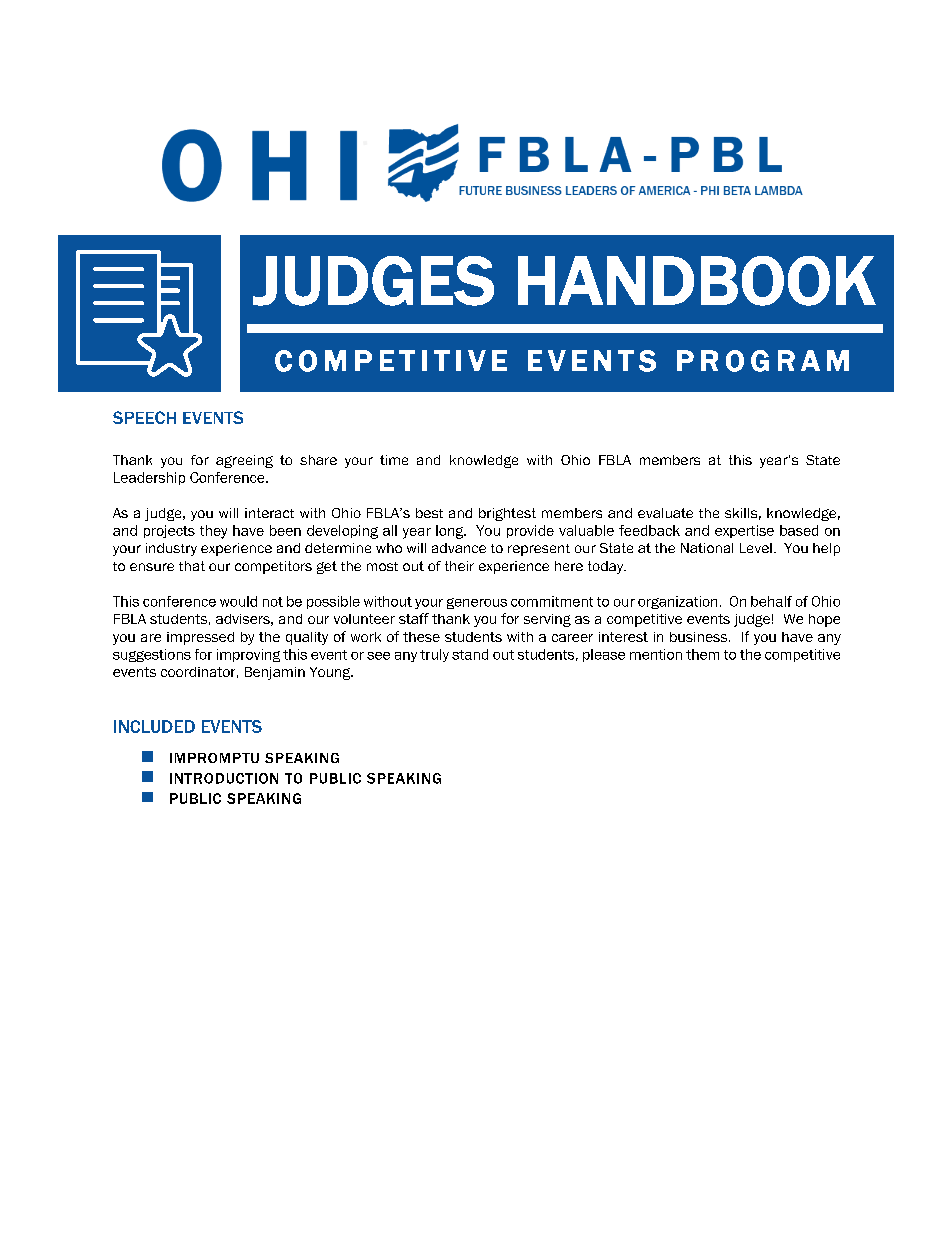 The width and height of the screenshot is (952, 1233). I want to click on IMPROMPTU, so click(214, 758).
